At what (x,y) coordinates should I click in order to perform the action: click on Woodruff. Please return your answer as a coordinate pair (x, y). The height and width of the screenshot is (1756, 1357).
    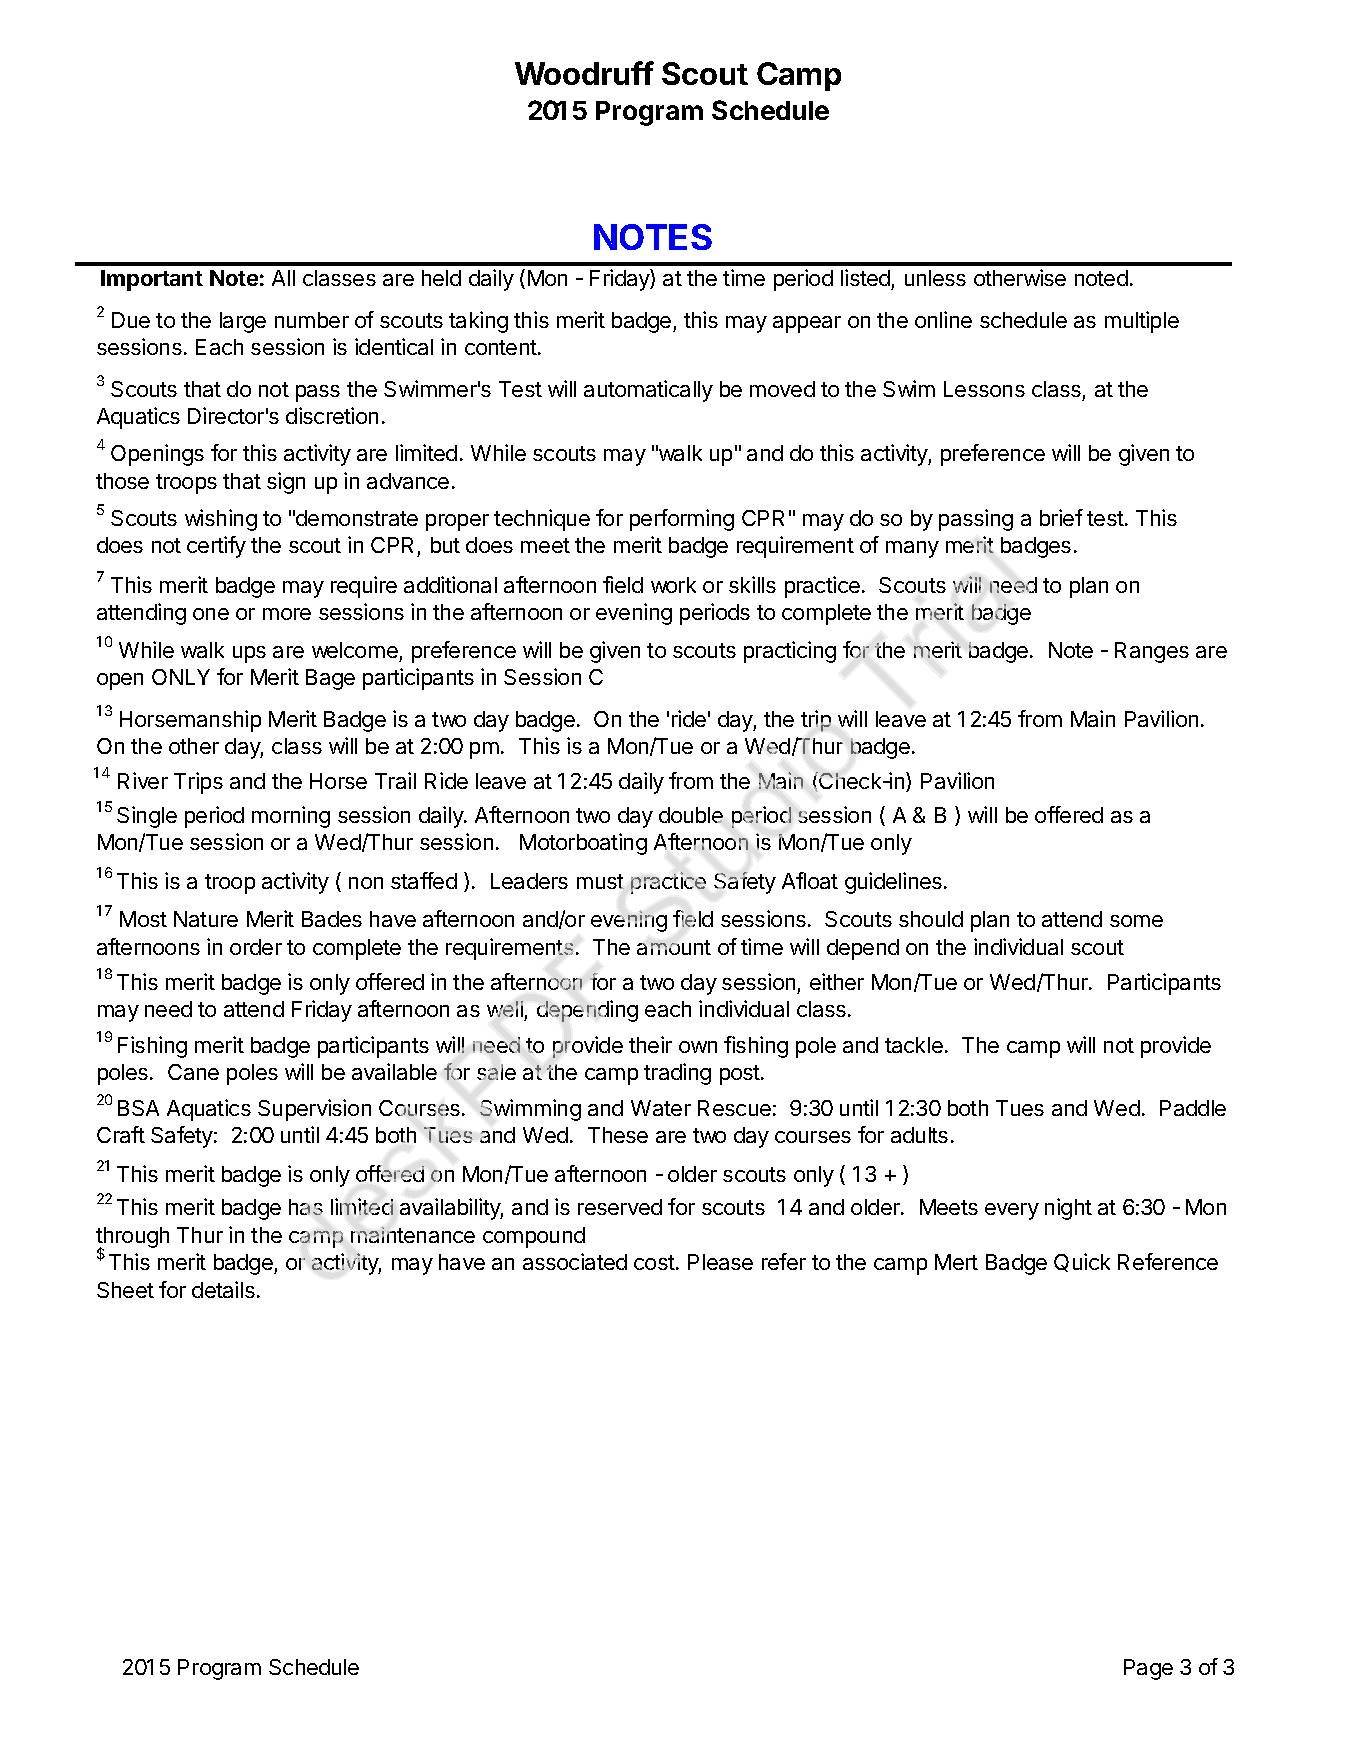
    Looking at the image, I should click on (584, 73).
